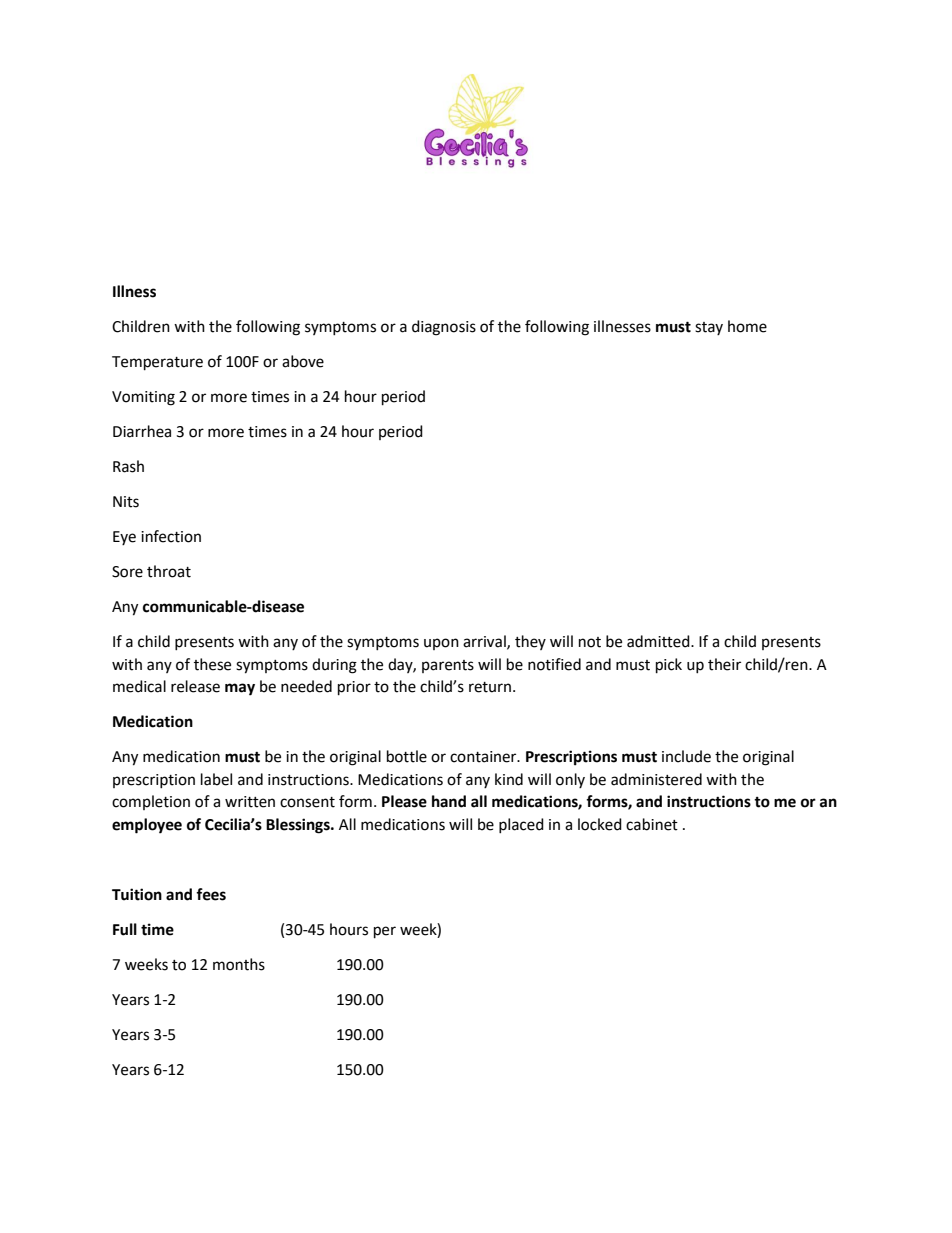 The image size is (952, 1233). What do you see at coordinates (239, 964) in the image?
I see `months` at bounding box center [239, 964].
